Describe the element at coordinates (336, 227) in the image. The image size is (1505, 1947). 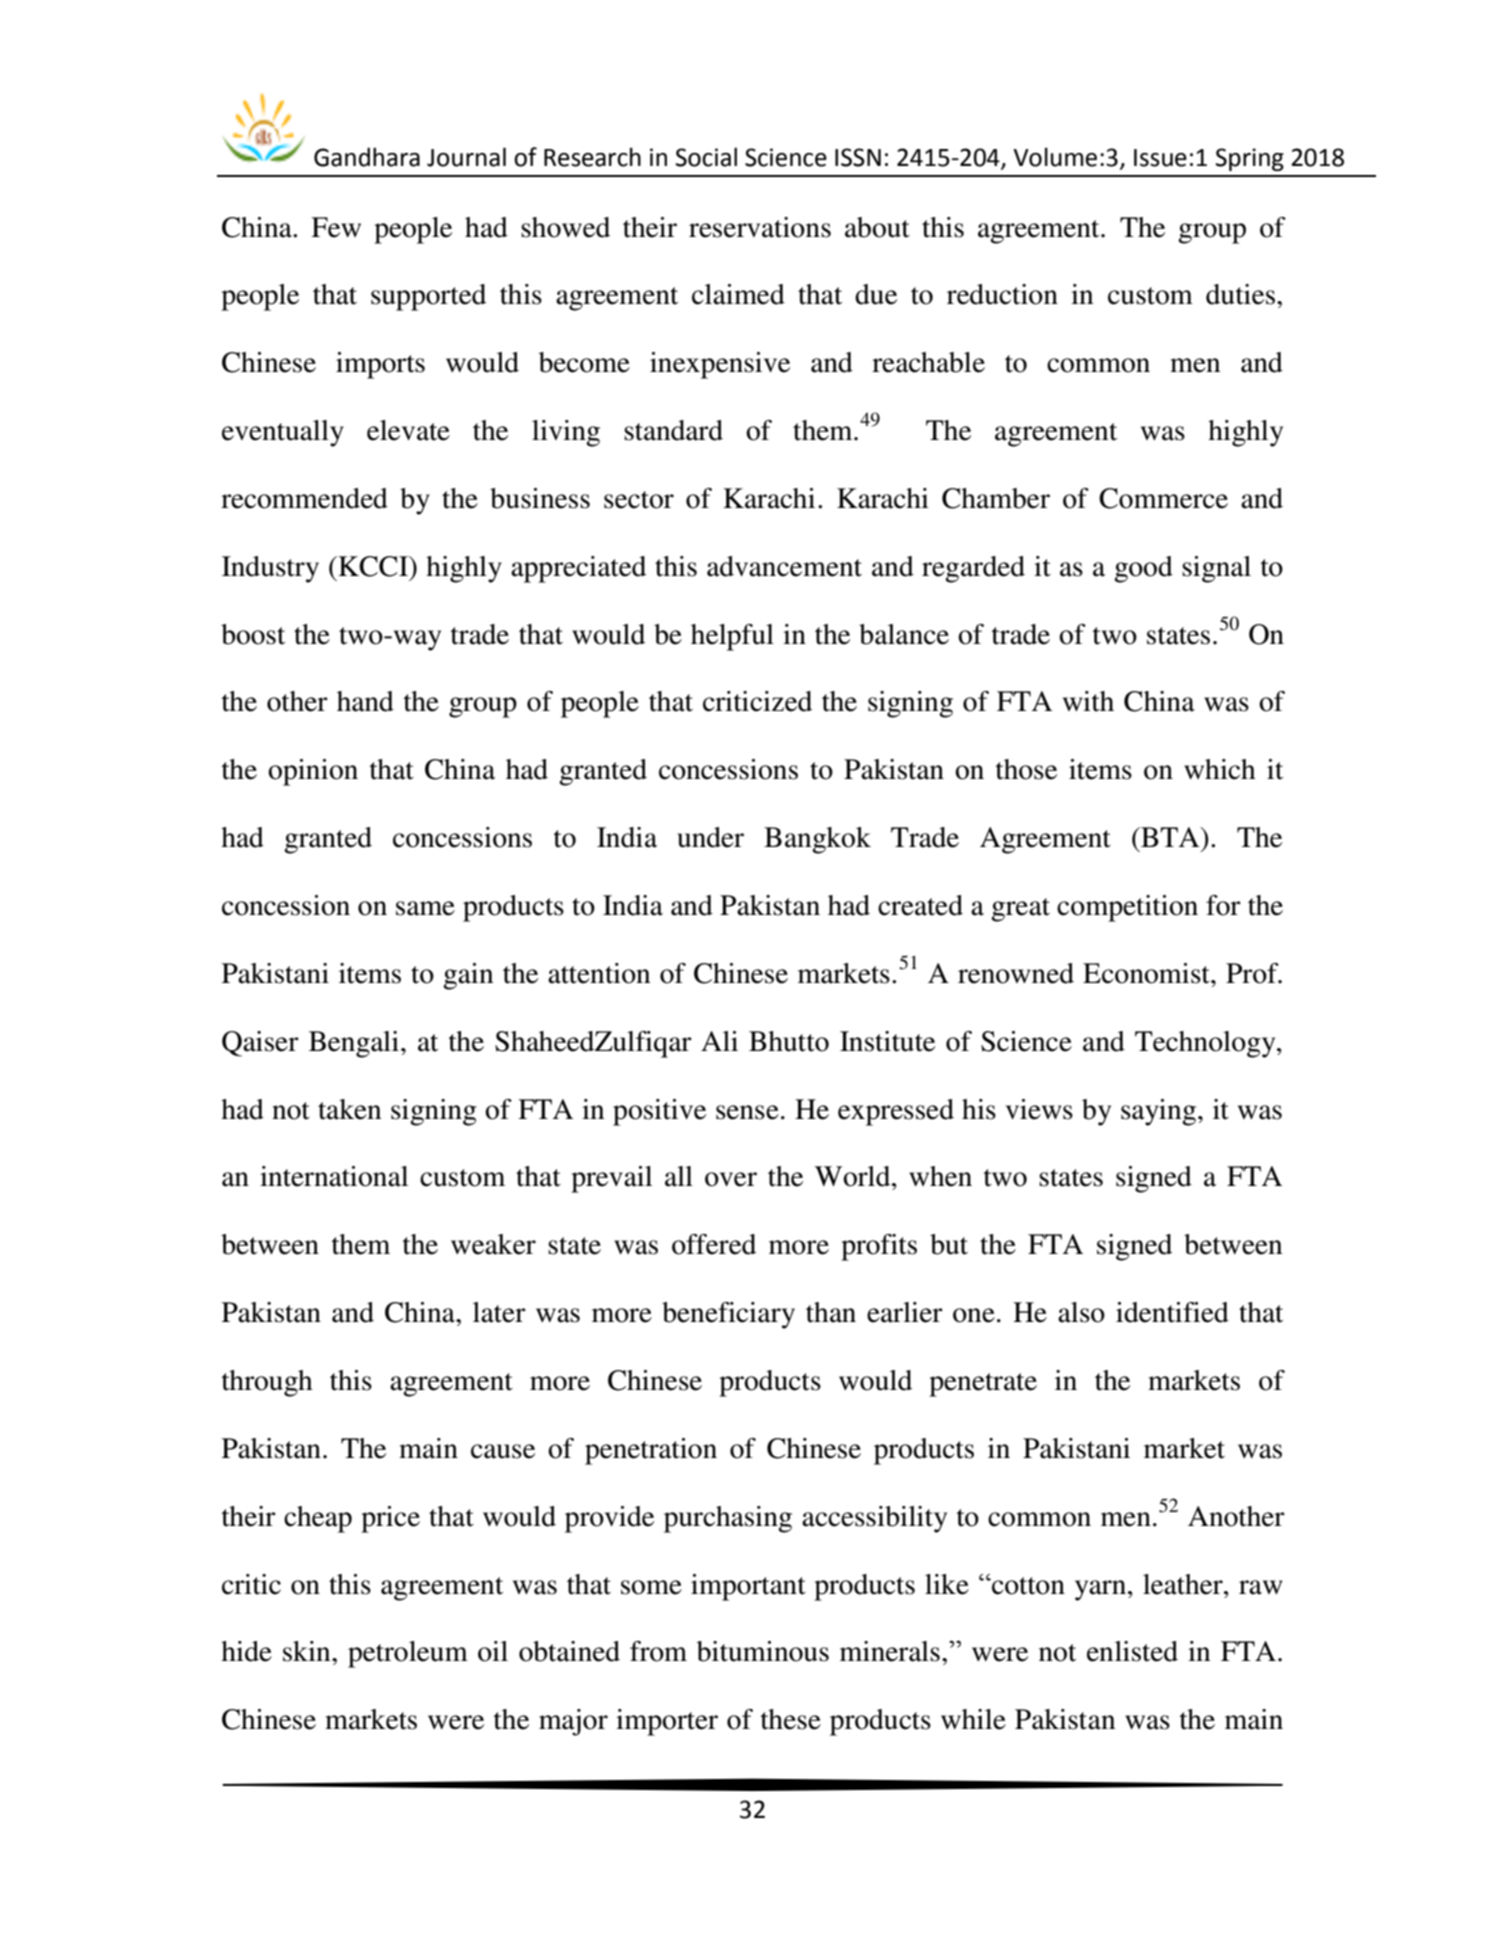
I see `Few` at that location.
